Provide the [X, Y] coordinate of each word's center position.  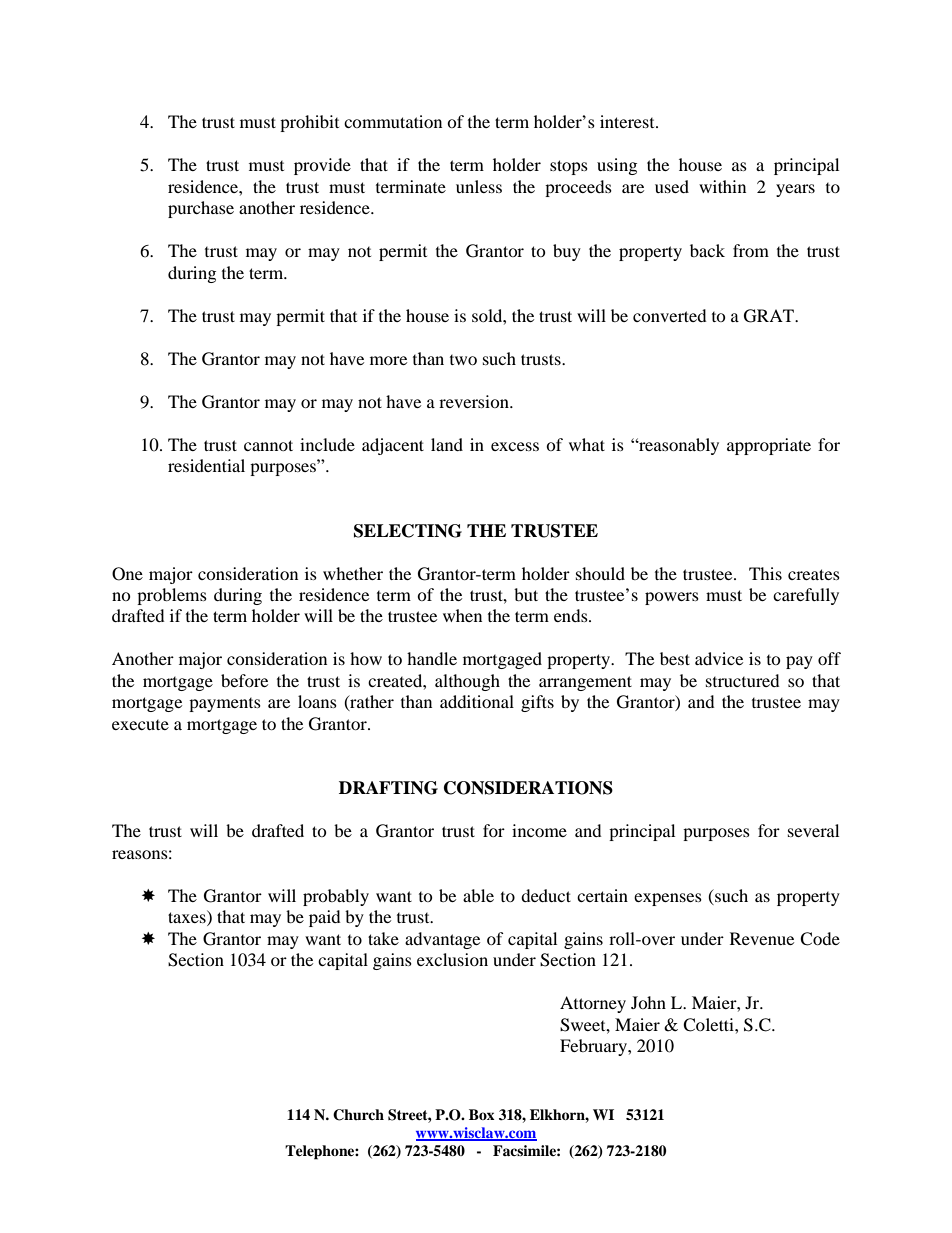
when [462, 615]
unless [479, 186]
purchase [201, 209]
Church [358, 1115]
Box [482, 1114]
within [722, 186]
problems [172, 596]
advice [719, 658]
